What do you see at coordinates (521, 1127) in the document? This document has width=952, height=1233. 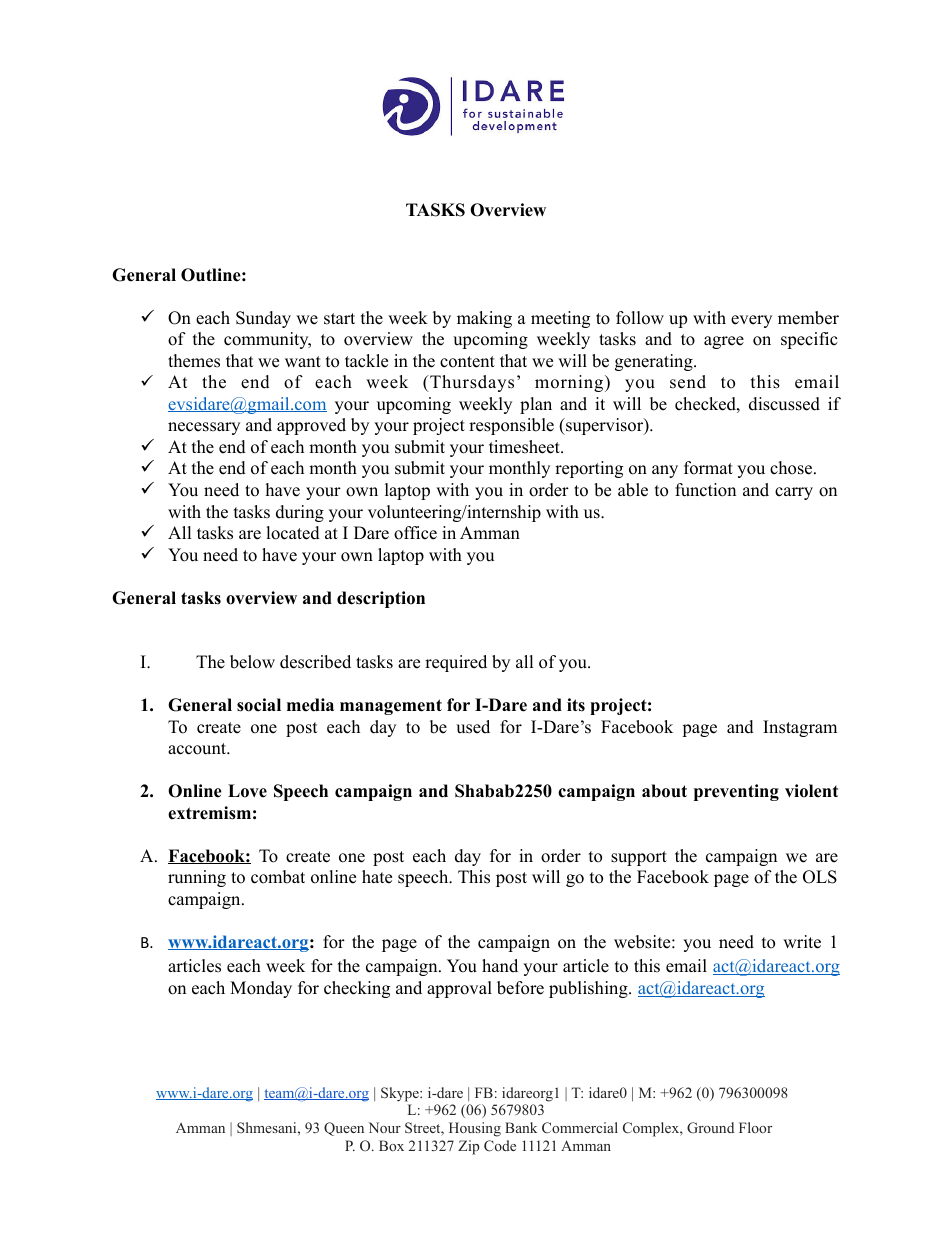 I see `Bank` at bounding box center [521, 1127].
